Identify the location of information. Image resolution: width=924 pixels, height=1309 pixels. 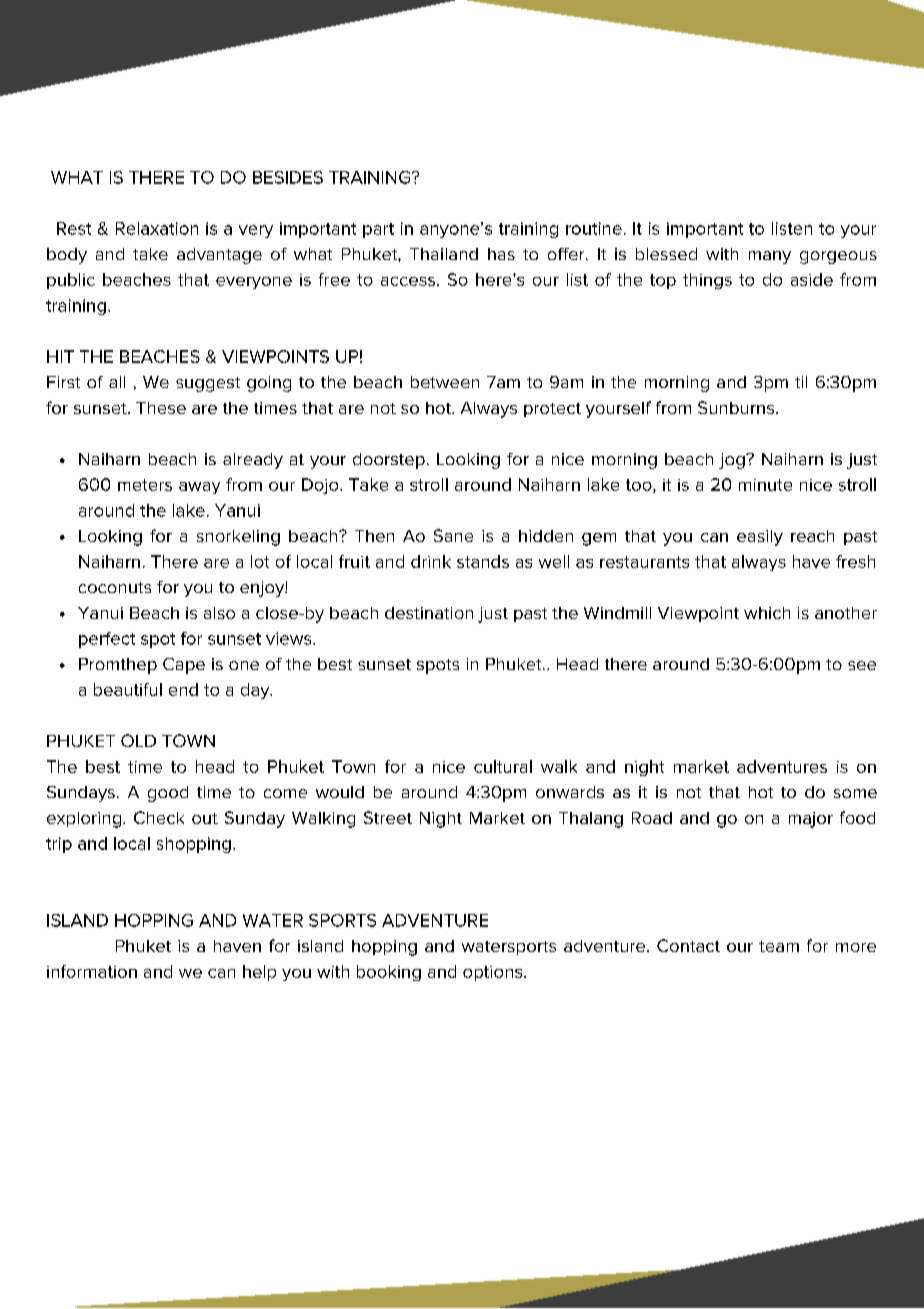
(92, 971).
